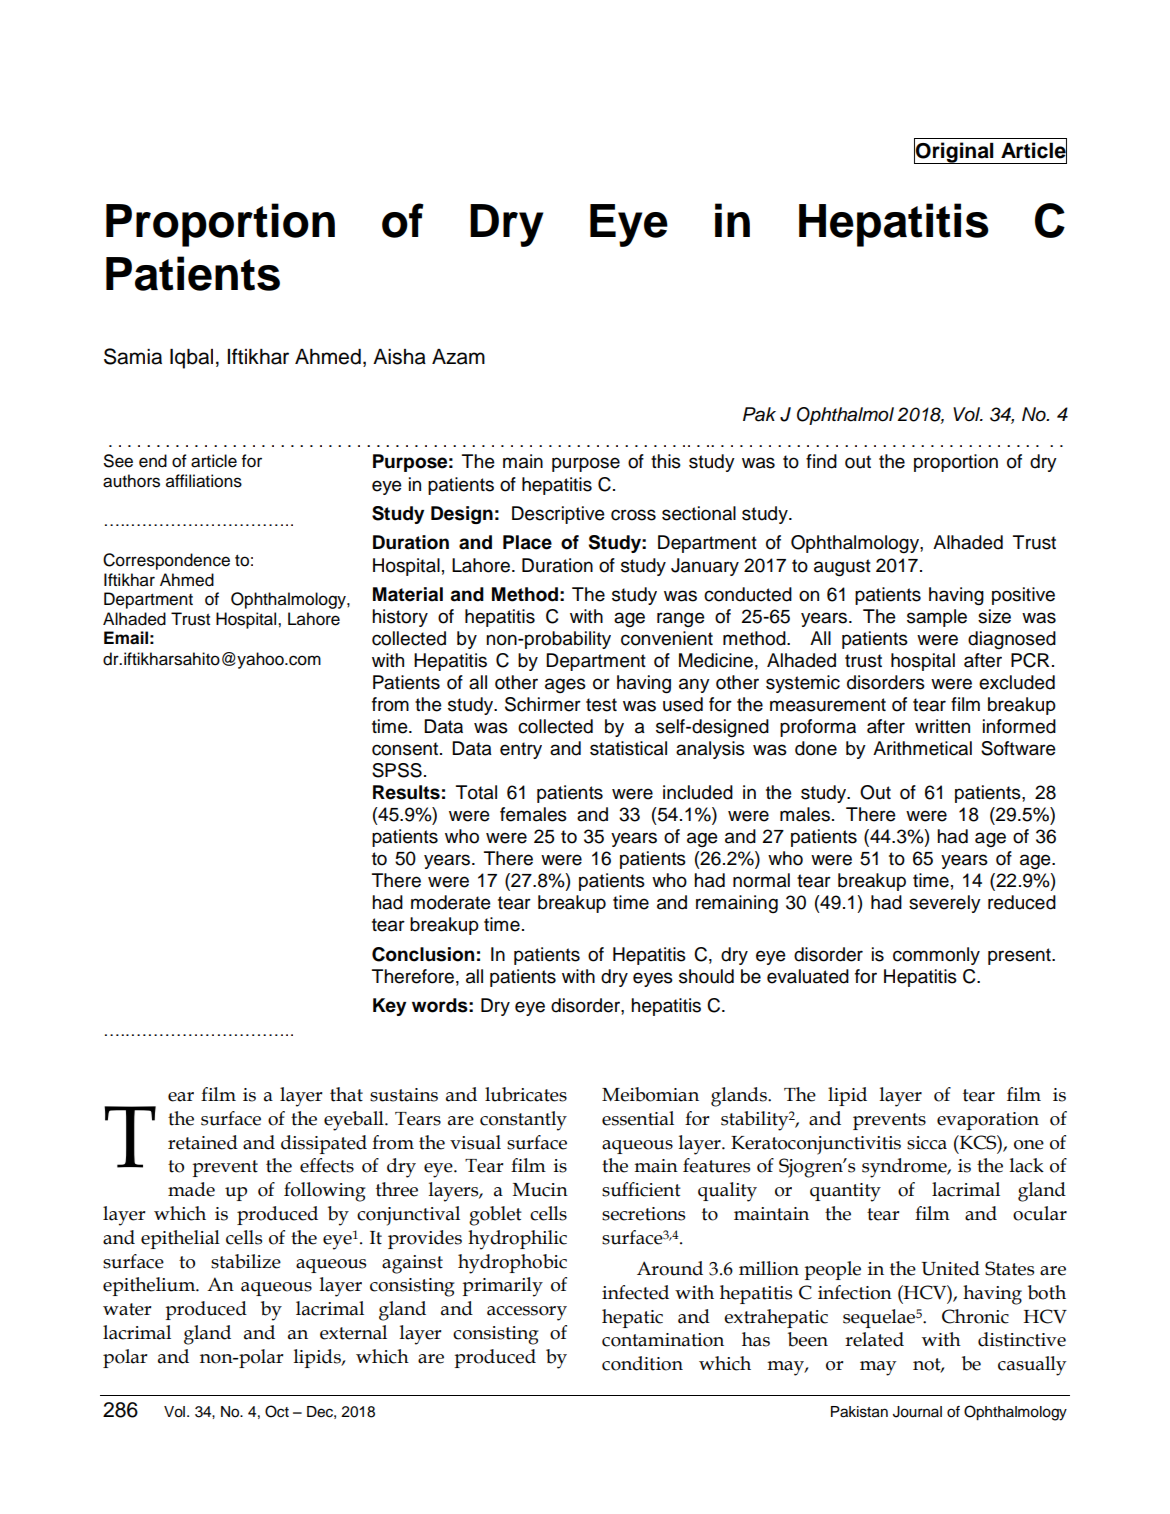 This screenshot has width=1170, height=1514. I want to click on normal, so click(761, 880).
